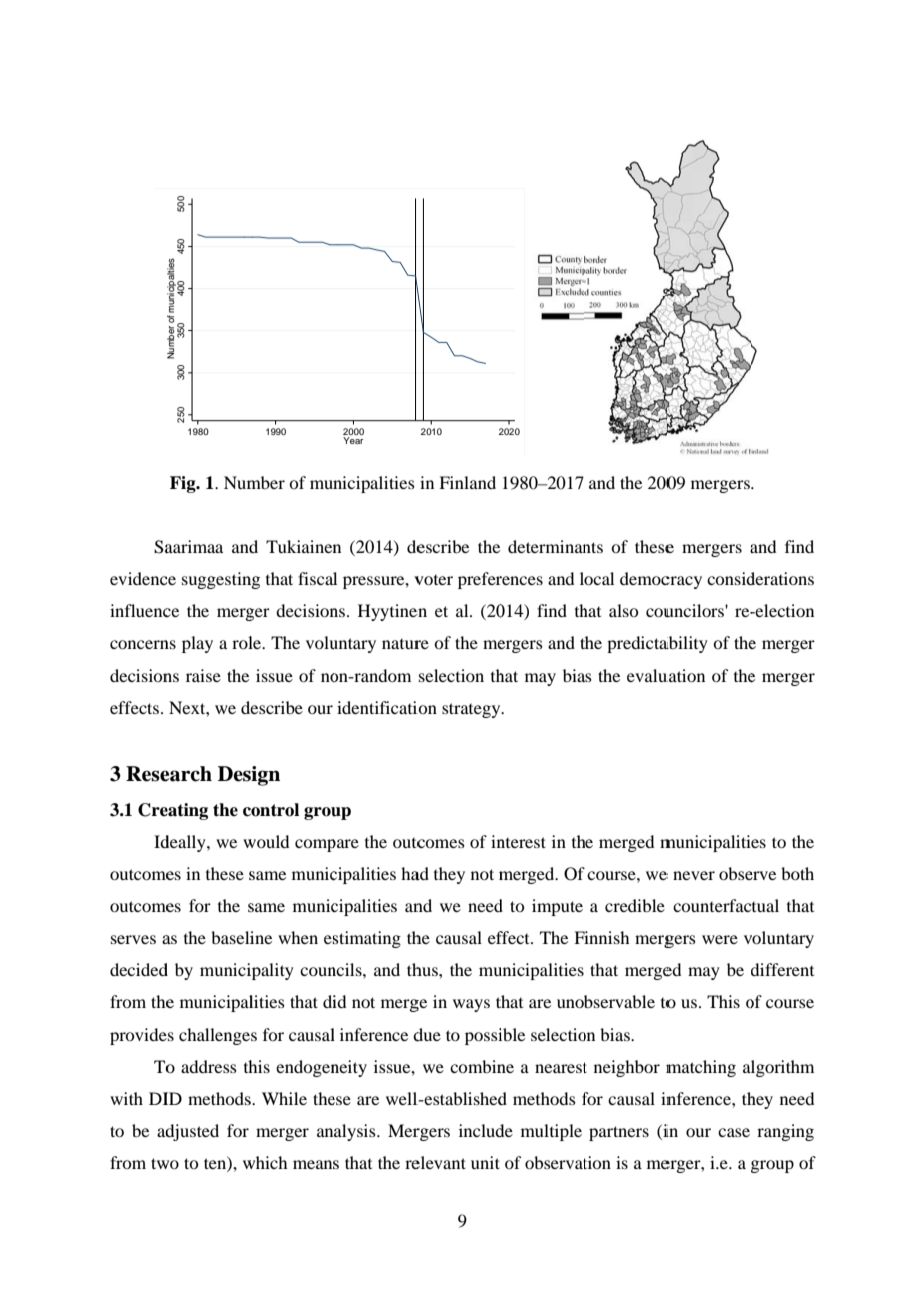 This screenshot has width=924, height=1308. What do you see at coordinates (694, 875) in the screenshot?
I see `never` at bounding box center [694, 875].
